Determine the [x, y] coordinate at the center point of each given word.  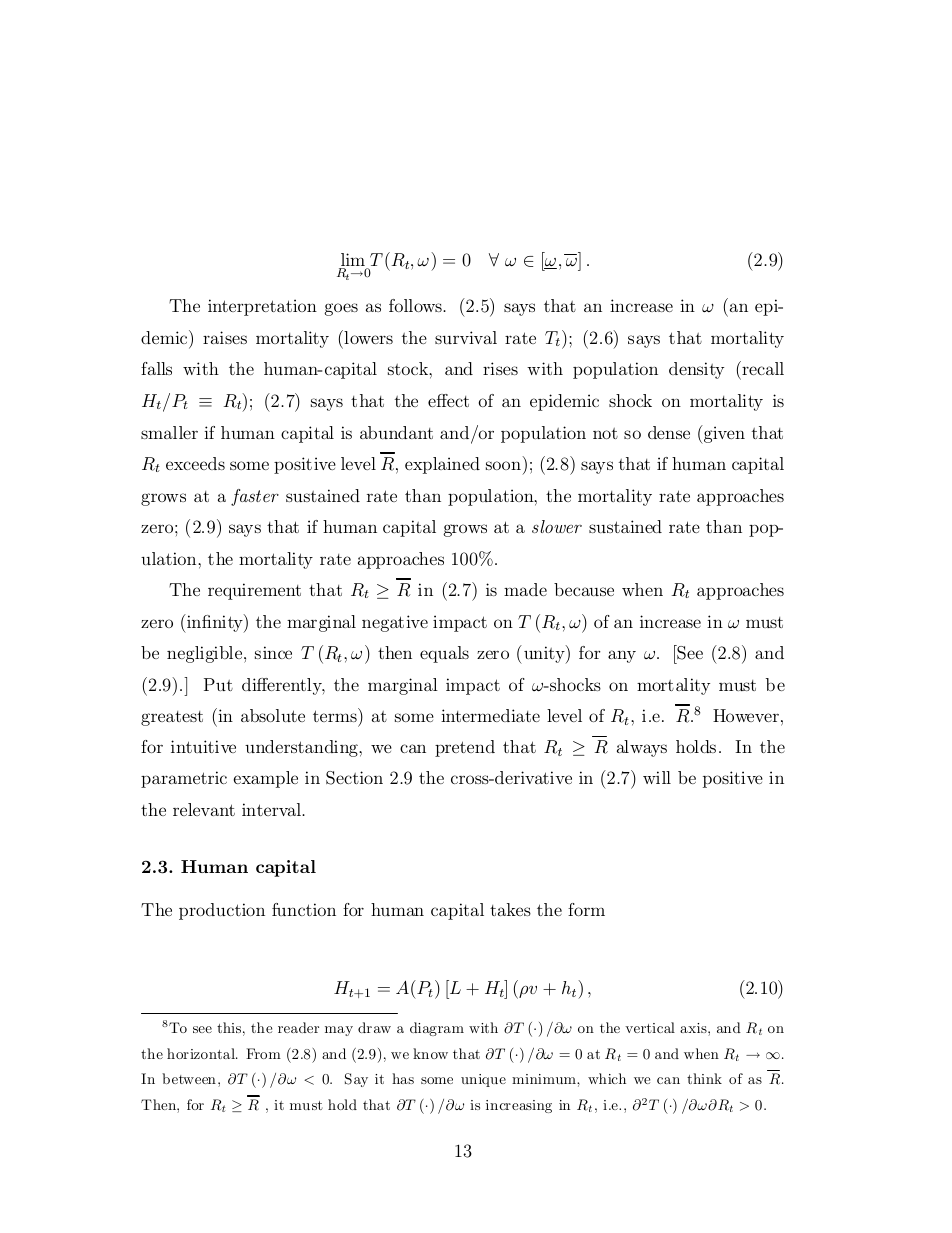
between [189, 1078]
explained [442, 465]
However [746, 715]
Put [218, 684]
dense [669, 432]
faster [255, 497]
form [586, 909]
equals [444, 654]
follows [416, 305]
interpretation [262, 307]
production [222, 911]
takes [510, 909]
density [696, 370]
